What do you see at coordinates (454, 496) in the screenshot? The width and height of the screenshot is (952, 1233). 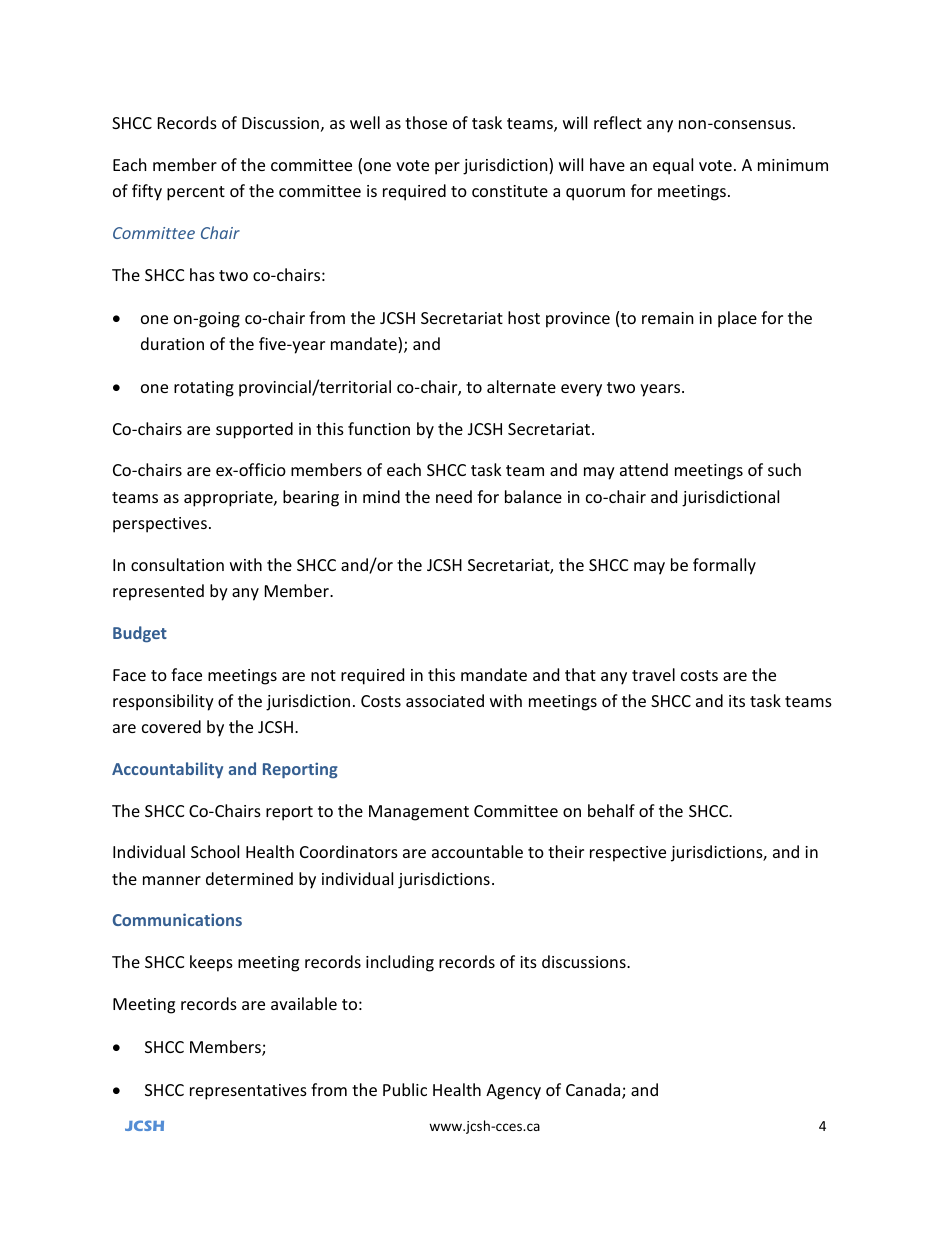 I see `need` at bounding box center [454, 496].
